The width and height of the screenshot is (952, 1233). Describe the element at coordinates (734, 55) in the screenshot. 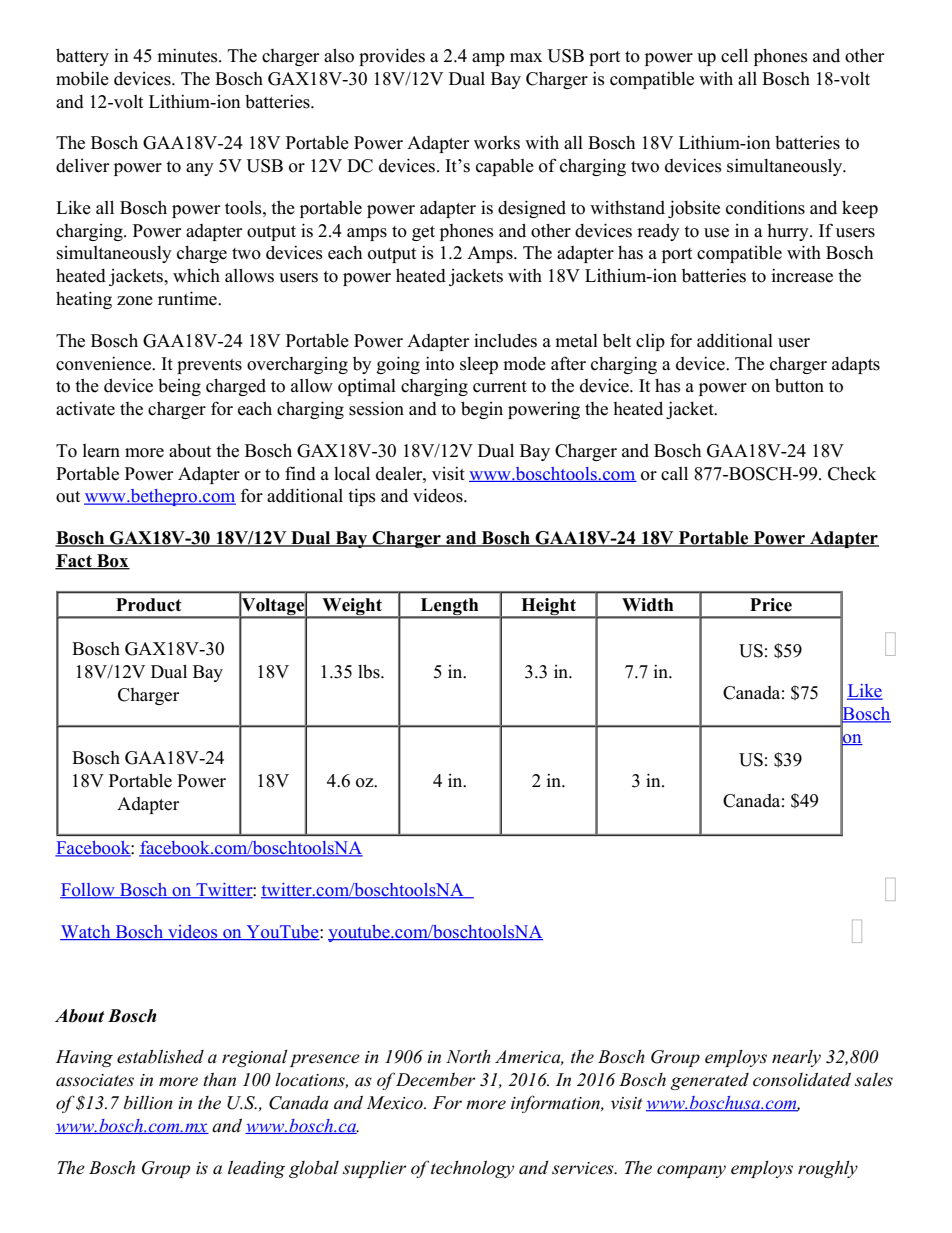

I see `cell` at that location.
